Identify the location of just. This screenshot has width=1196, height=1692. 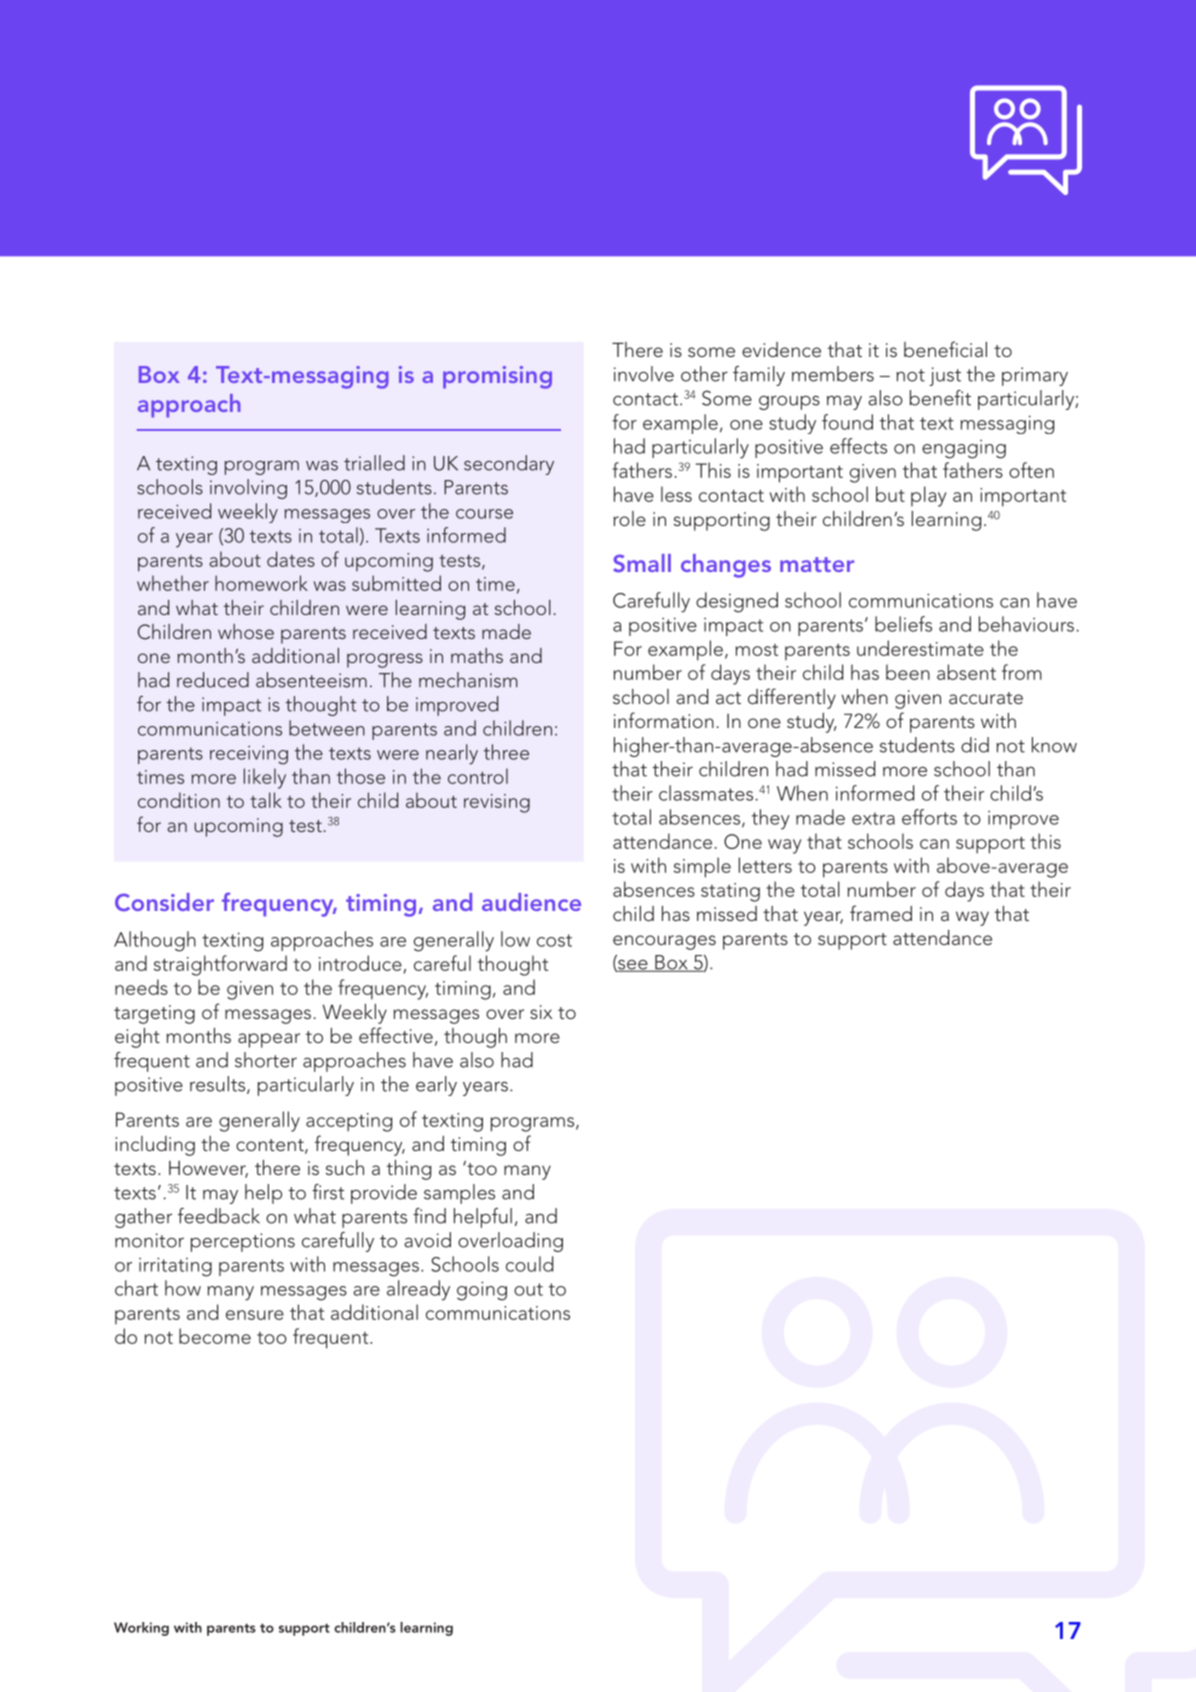
(945, 376).
